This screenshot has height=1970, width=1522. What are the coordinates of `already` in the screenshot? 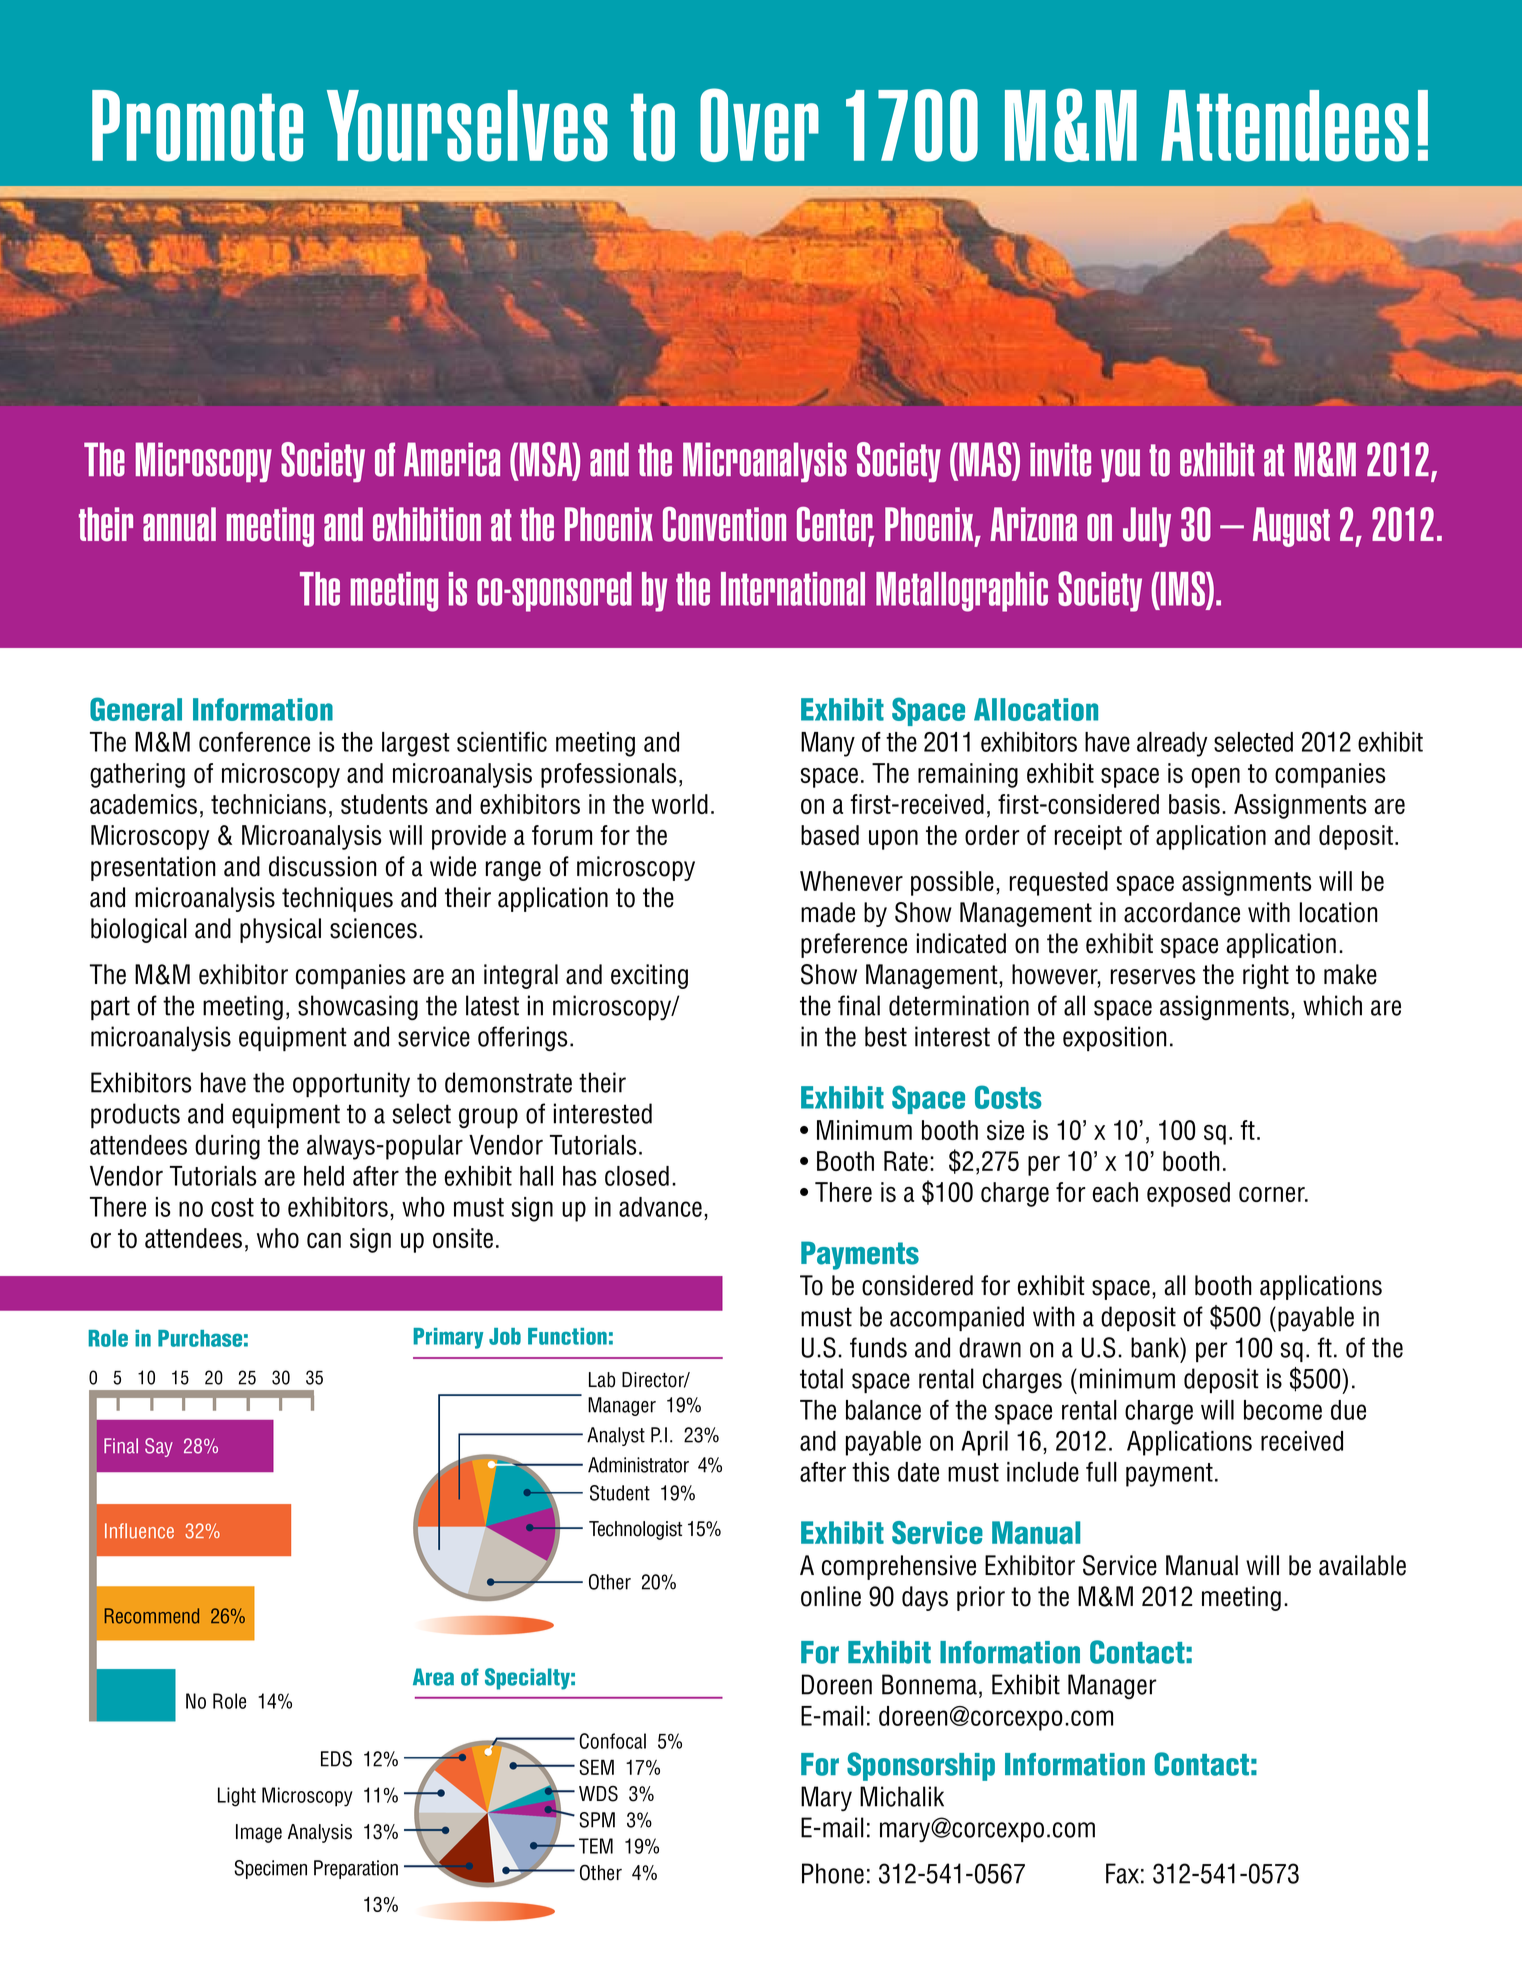 It's located at (1172, 744).
